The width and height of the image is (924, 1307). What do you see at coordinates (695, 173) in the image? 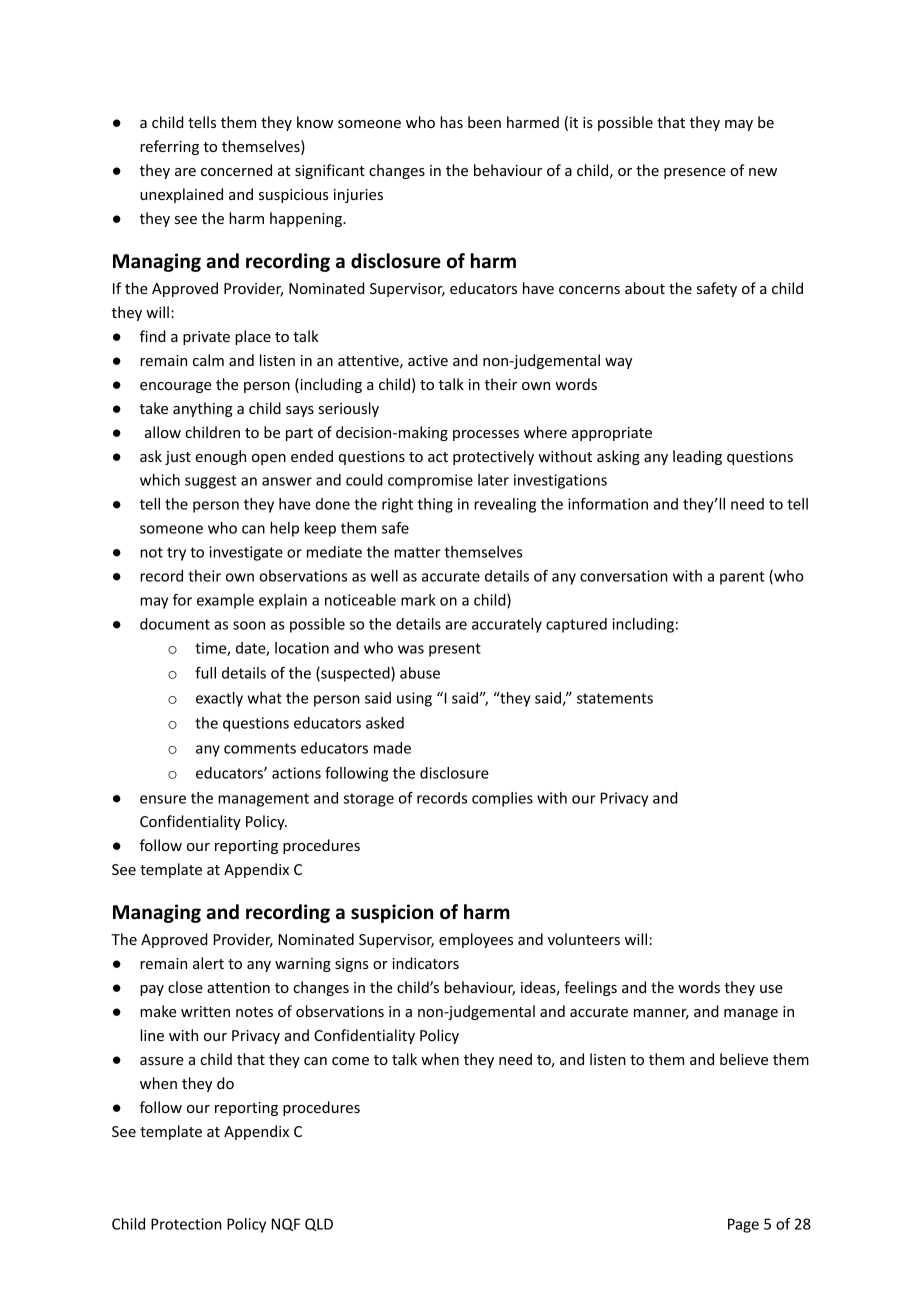
I see `presence` at bounding box center [695, 173].
